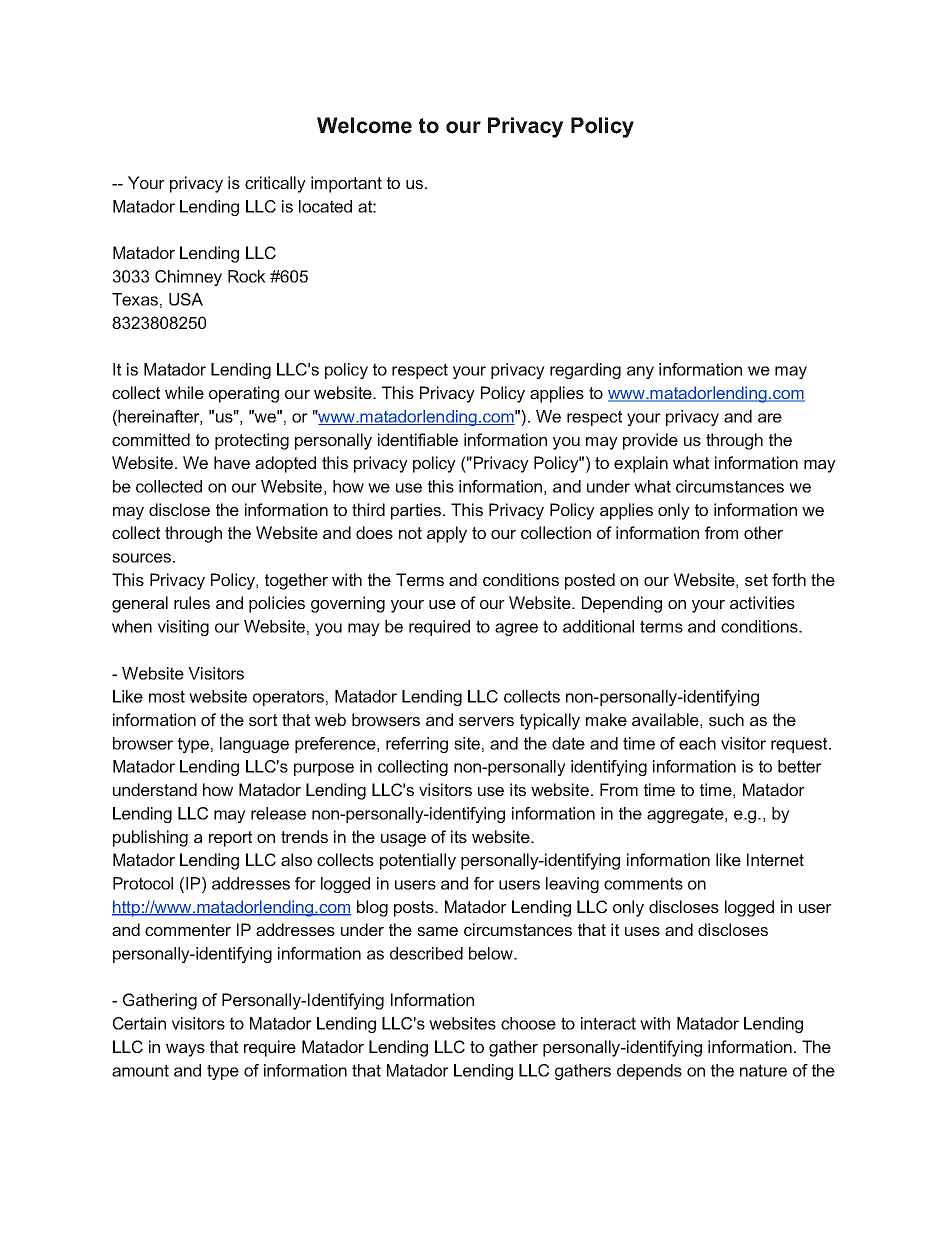  What do you see at coordinates (640, 372) in the screenshot?
I see `any` at bounding box center [640, 372].
